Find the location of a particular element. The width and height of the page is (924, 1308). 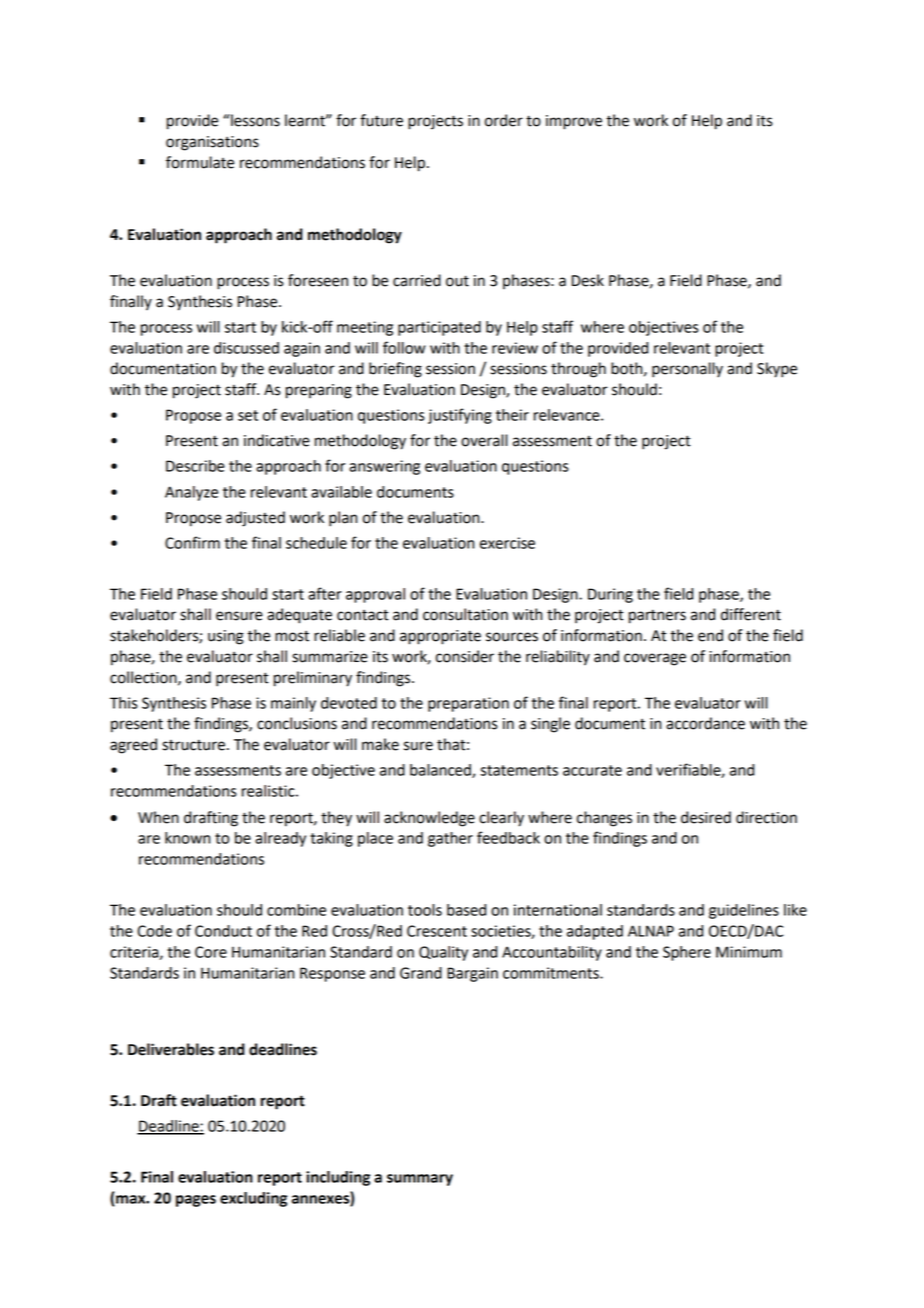

improve is located at coordinates (574, 122).
